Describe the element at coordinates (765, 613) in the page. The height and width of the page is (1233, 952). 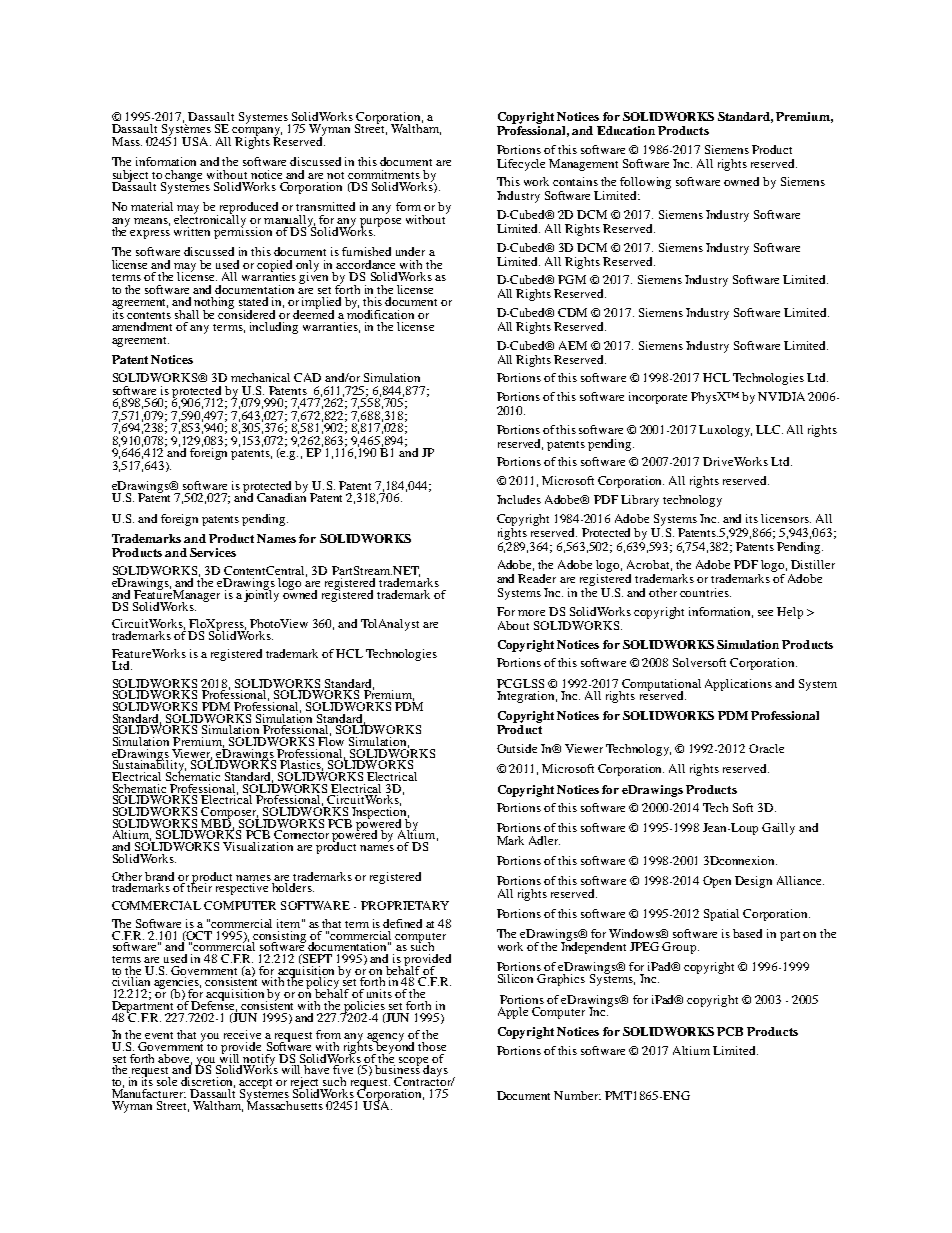
I see `see` at that location.
